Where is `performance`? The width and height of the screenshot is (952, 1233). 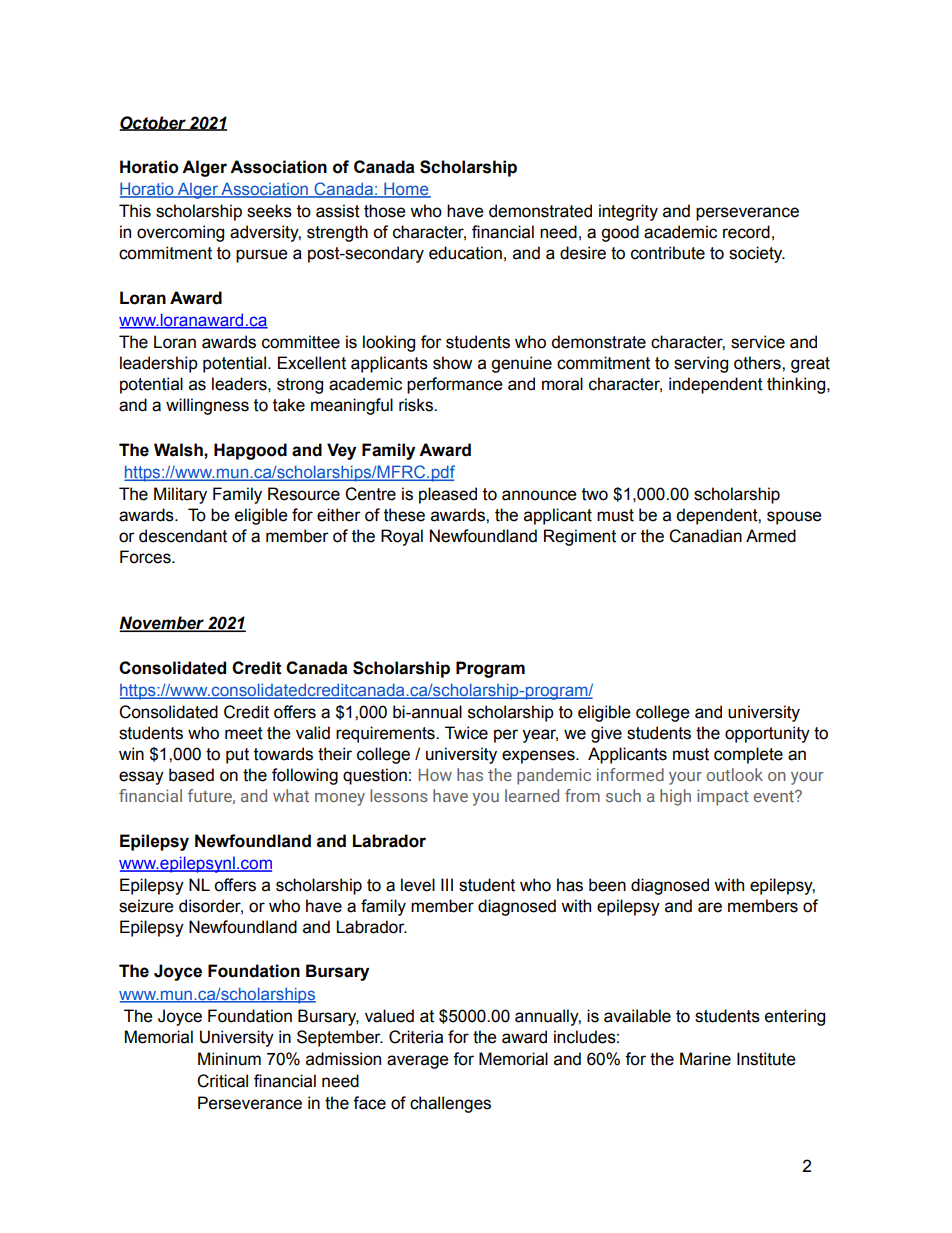 performance is located at coordinates (455, 385).
